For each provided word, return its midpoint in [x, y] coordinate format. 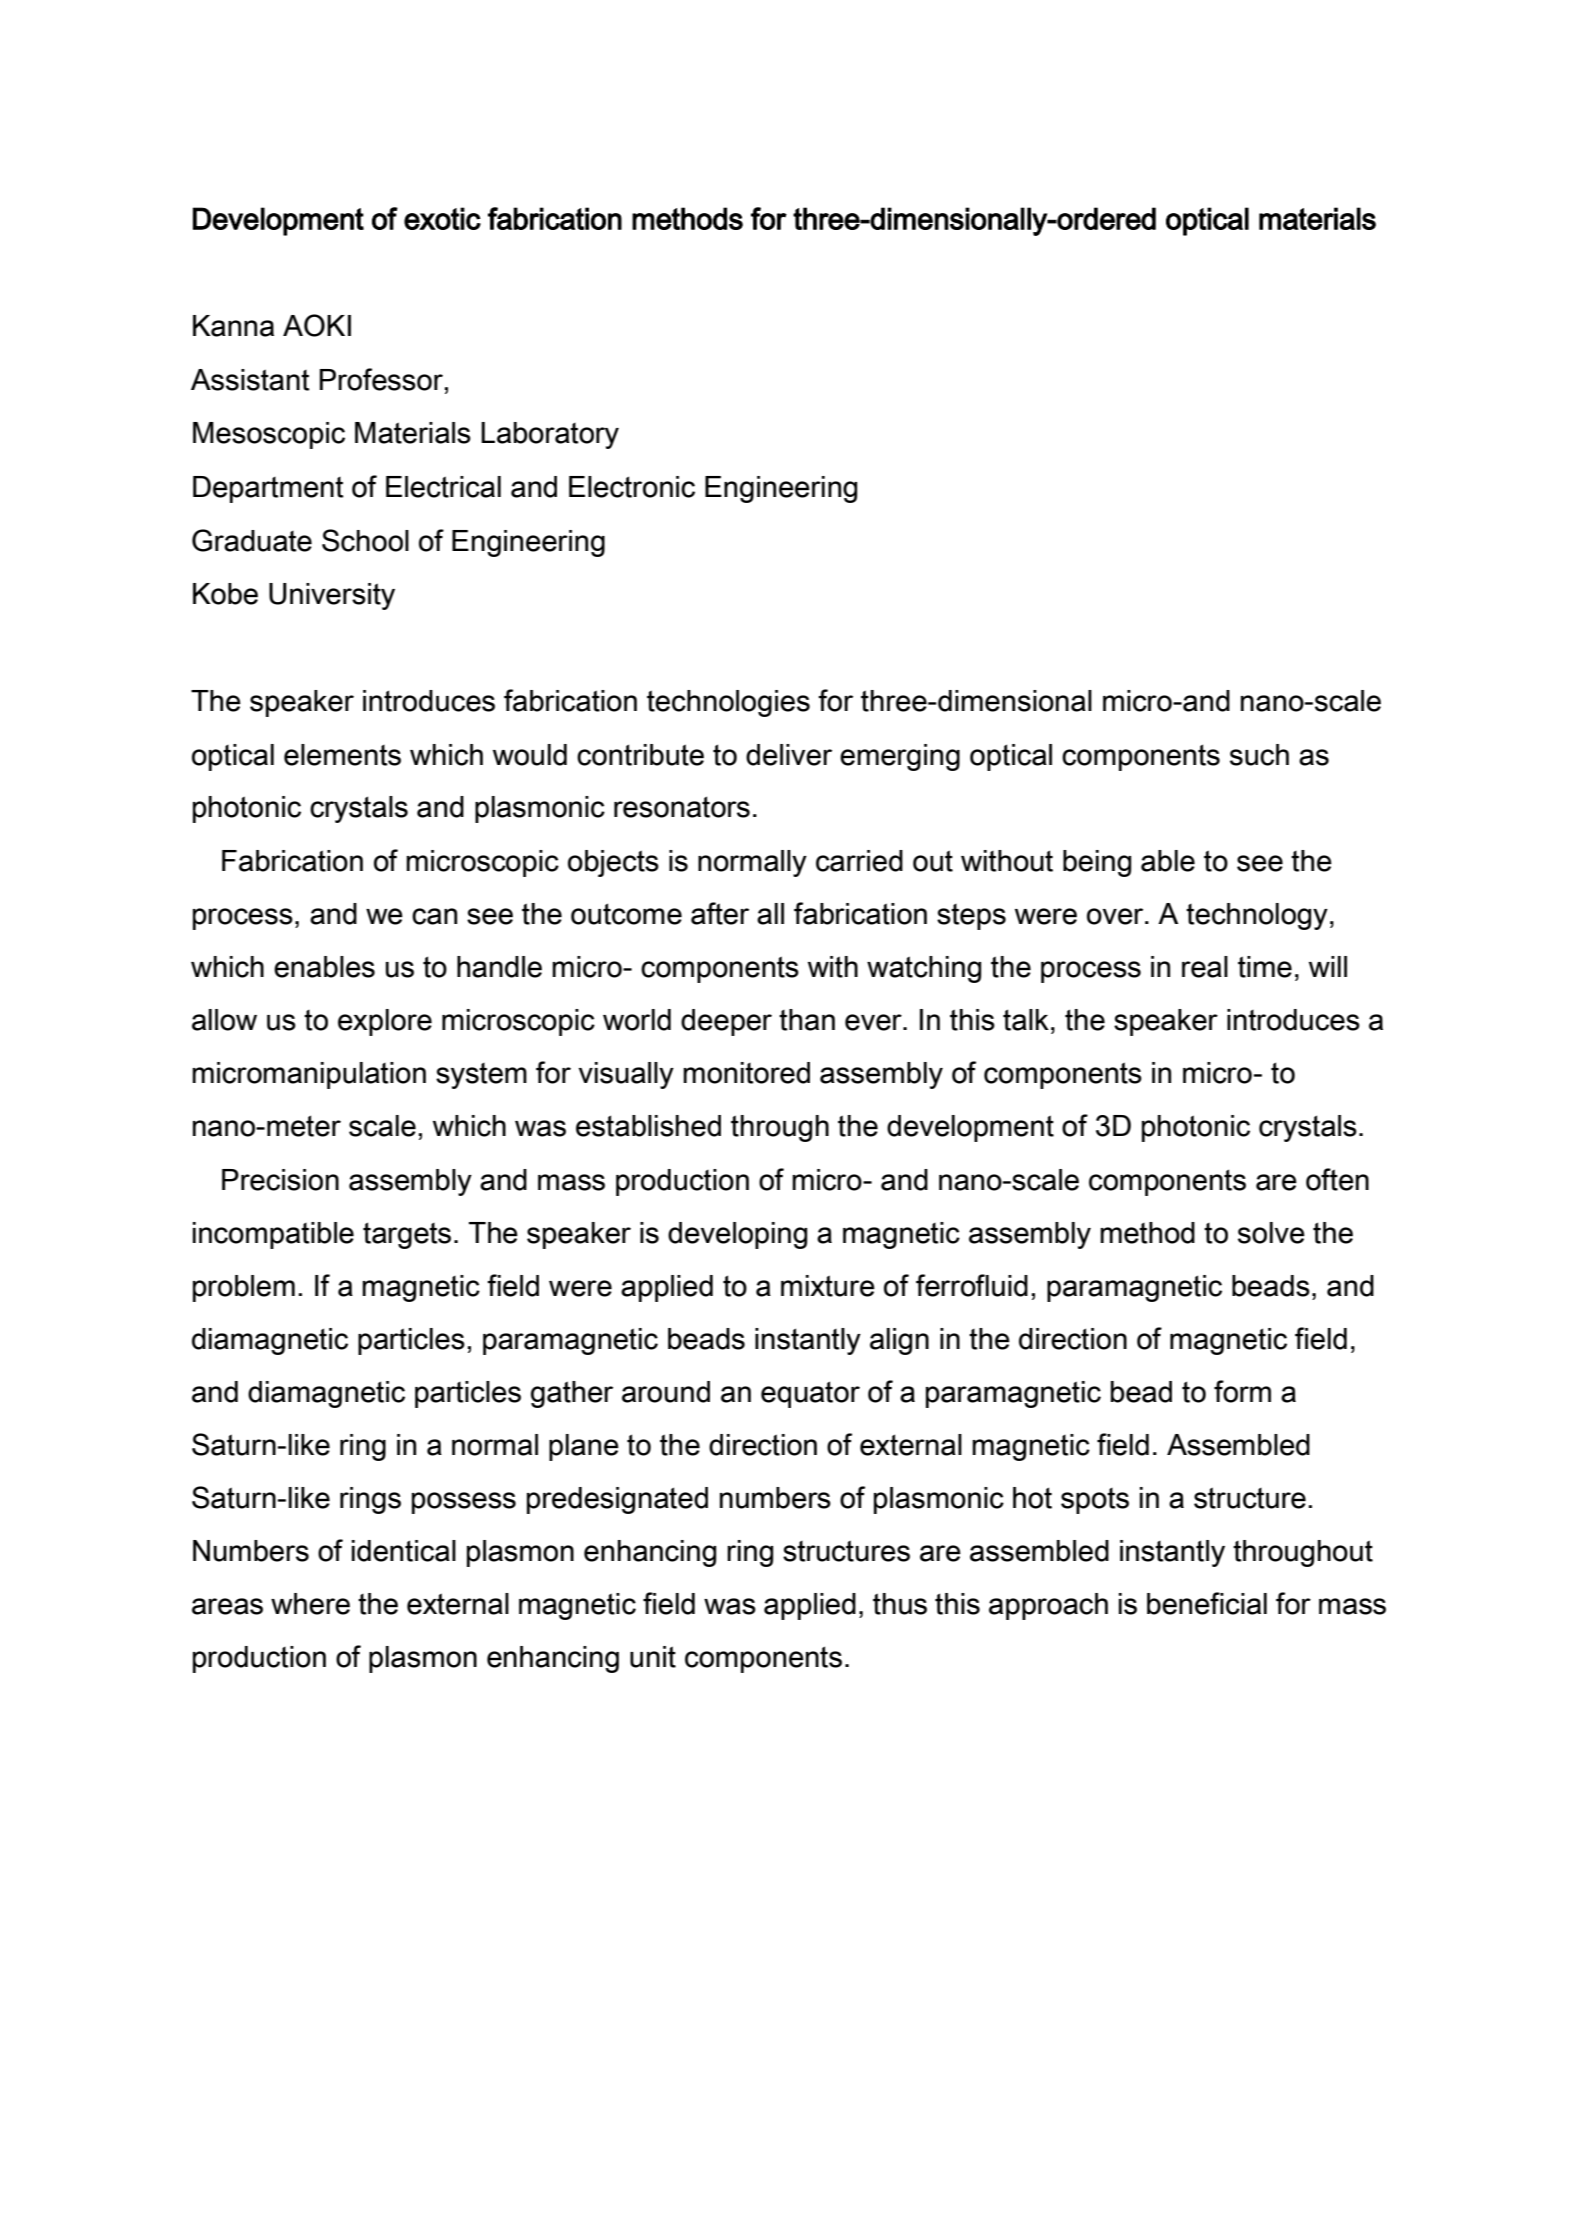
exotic [442, 218]
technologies [728, 703]
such [1259, 755]
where [310, 1604]
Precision [280, 1180]
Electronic [632, 487]
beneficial [1207, 1603]
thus [900, 1604]
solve [1271, 1233]
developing [737, 1235]
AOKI [317, 325]
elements [342, 755]
